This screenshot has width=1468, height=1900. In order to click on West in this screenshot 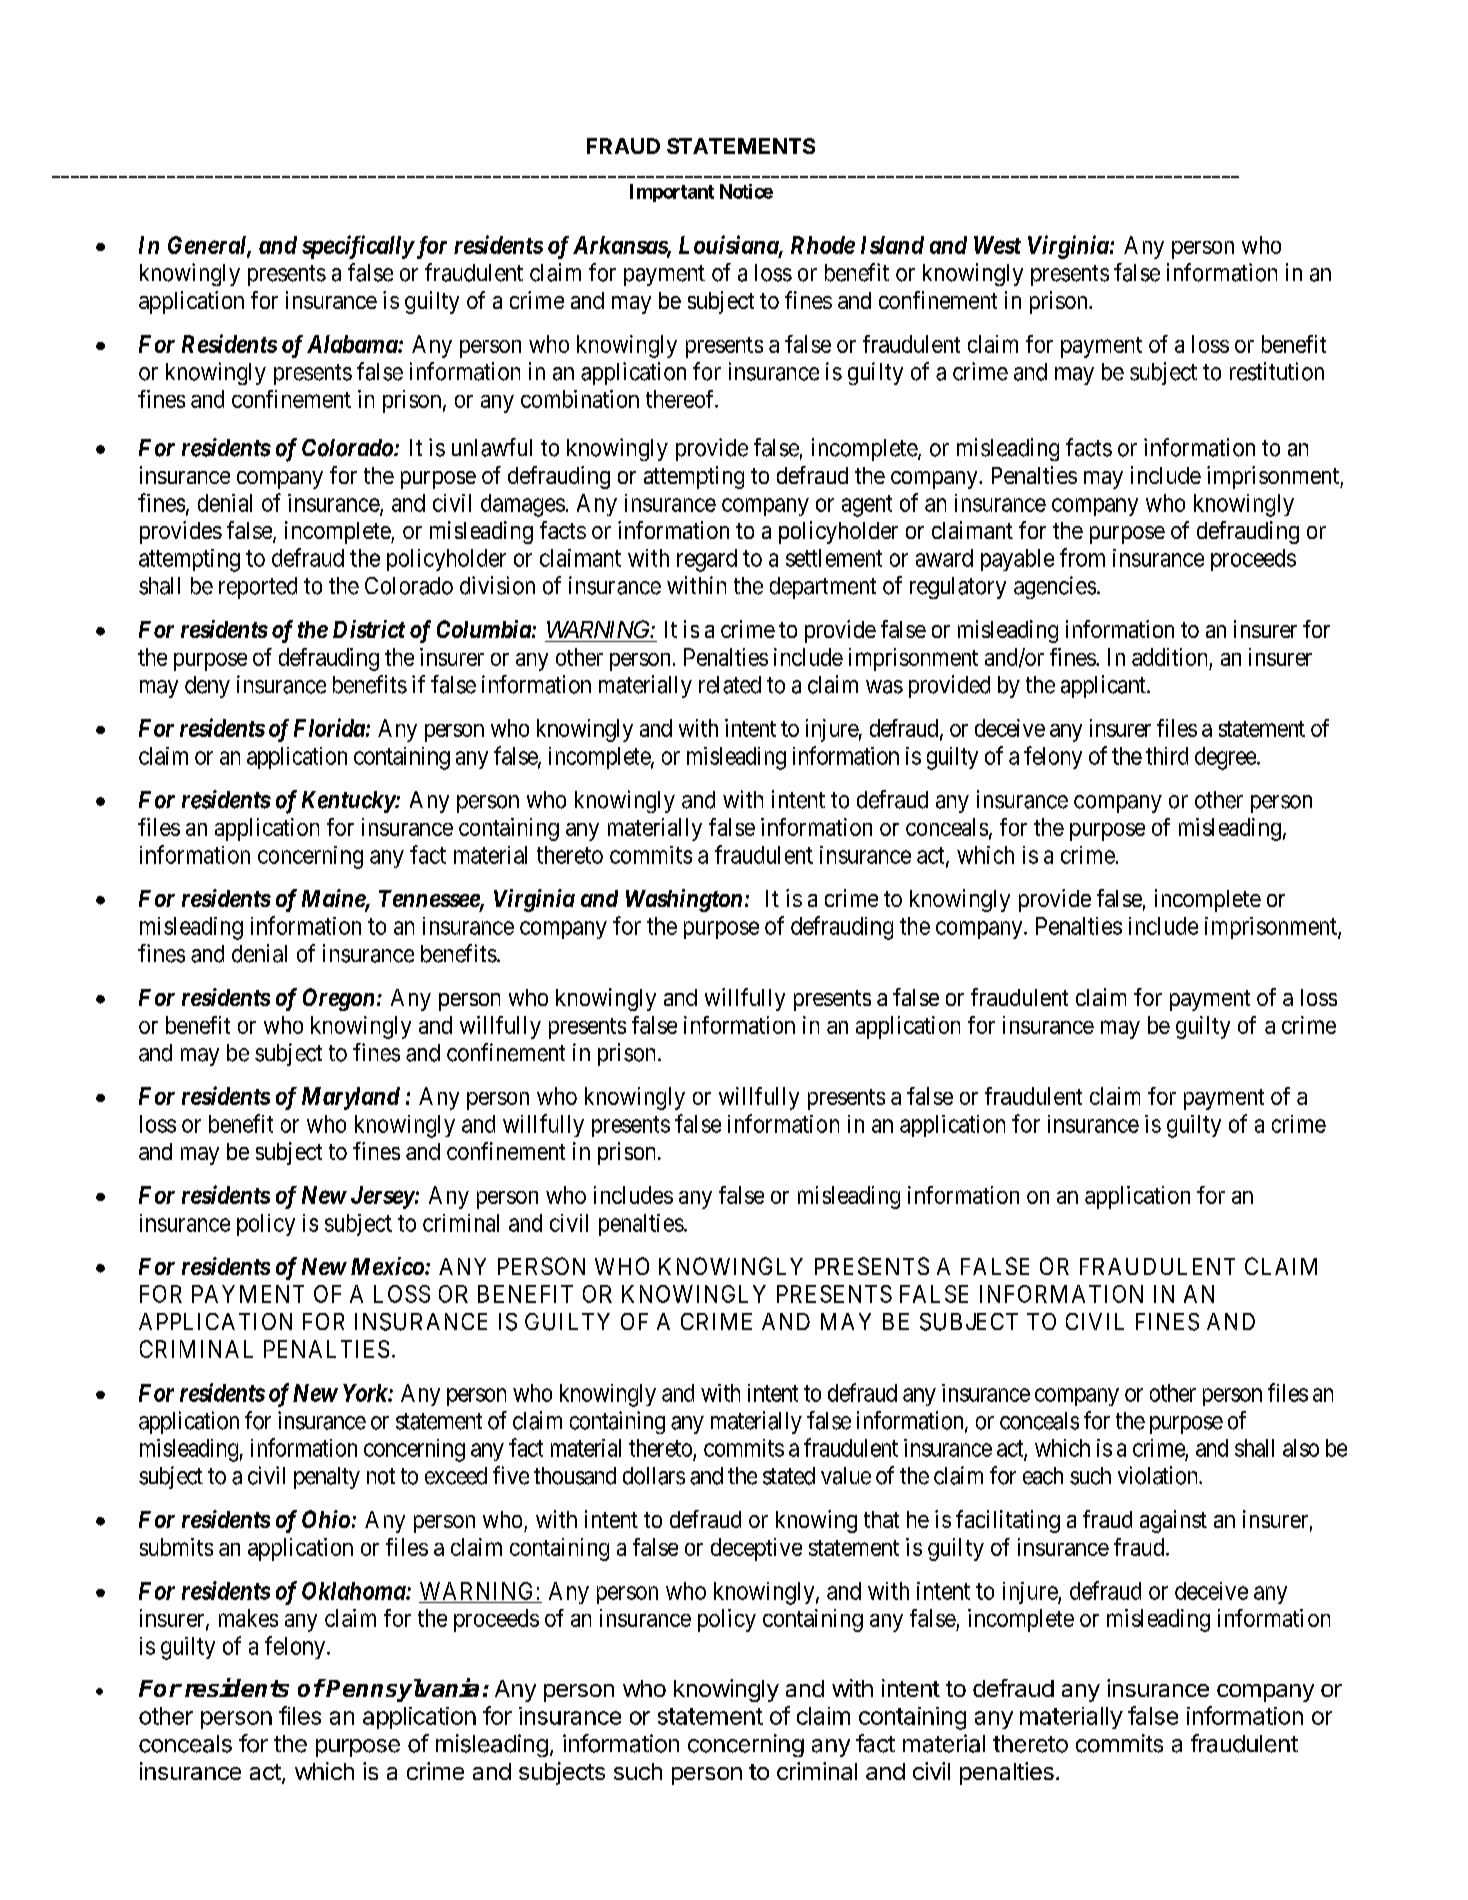, I will do `click(997, 245)`.
